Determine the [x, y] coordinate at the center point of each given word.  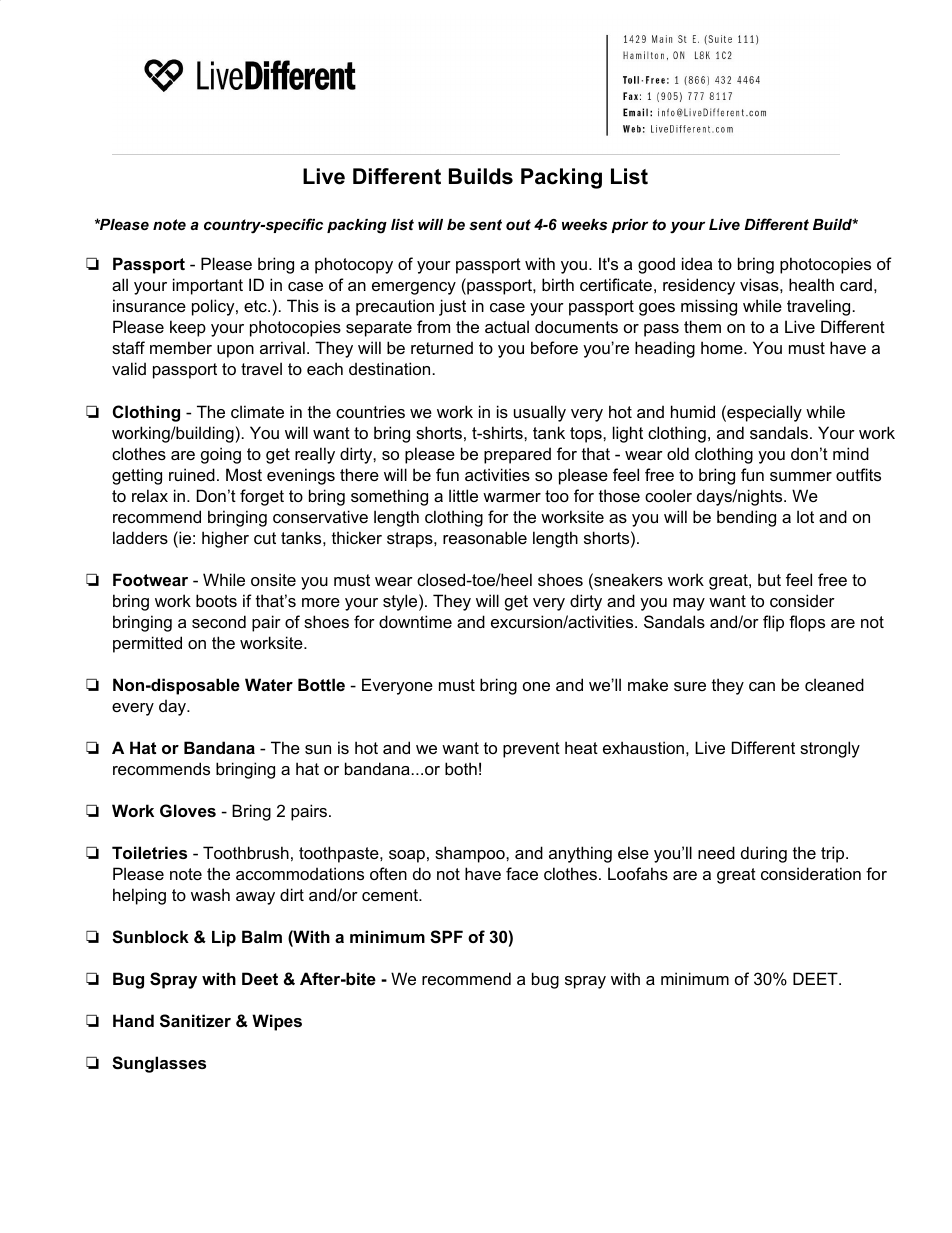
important [208, 286]
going [221, 455]
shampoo [471, 854]
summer [801, 476]
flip [773, 623]
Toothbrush [246, 852]
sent [485, 224]
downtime [415, 621]
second [219, 621]
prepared [517, 455]
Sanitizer [195, 1021]
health [811, 284]
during [764, 854]
